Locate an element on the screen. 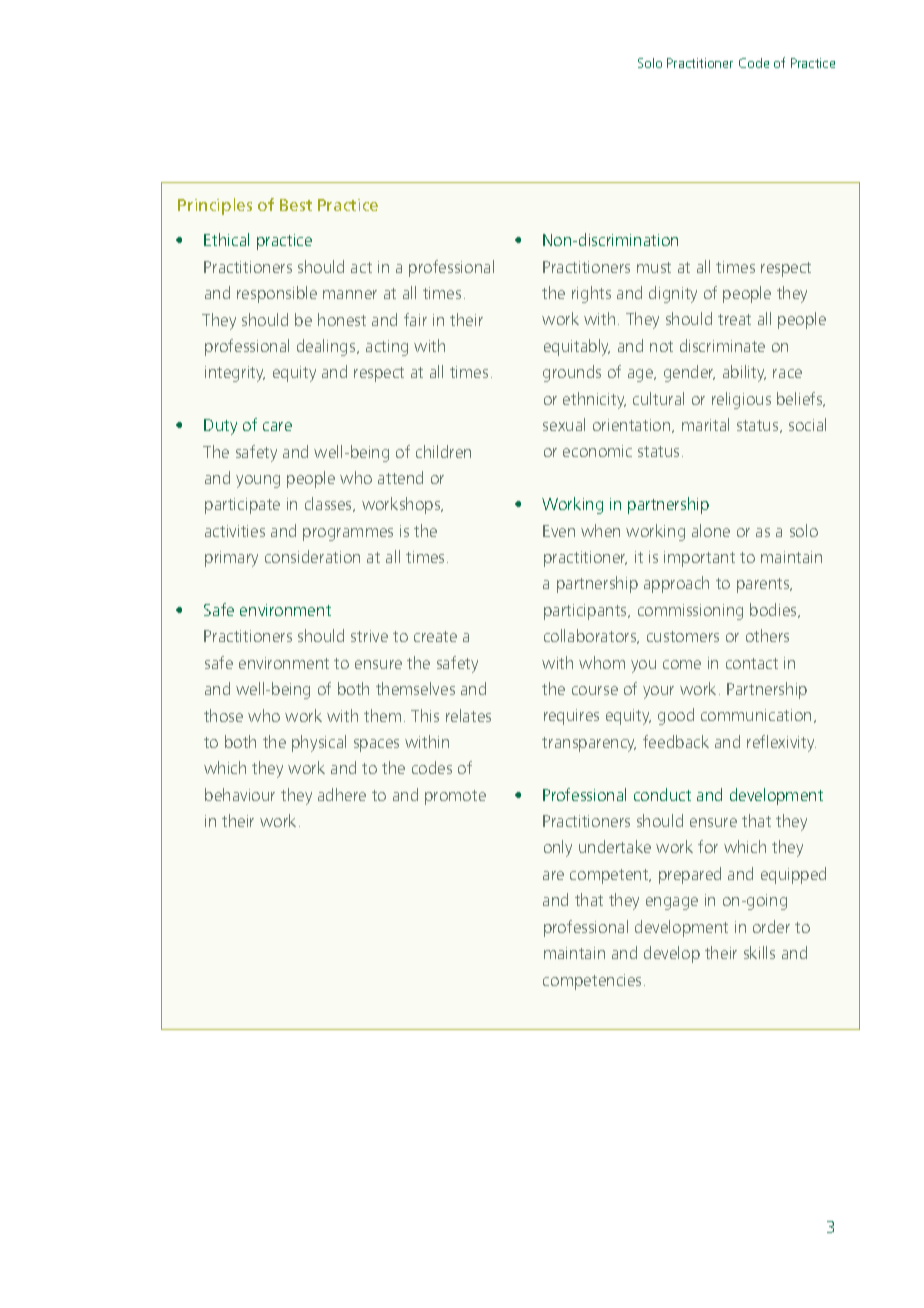 Image resolution: width=924 pixels, height=1308 pixels. participants is located at coordinates (586, 612).
